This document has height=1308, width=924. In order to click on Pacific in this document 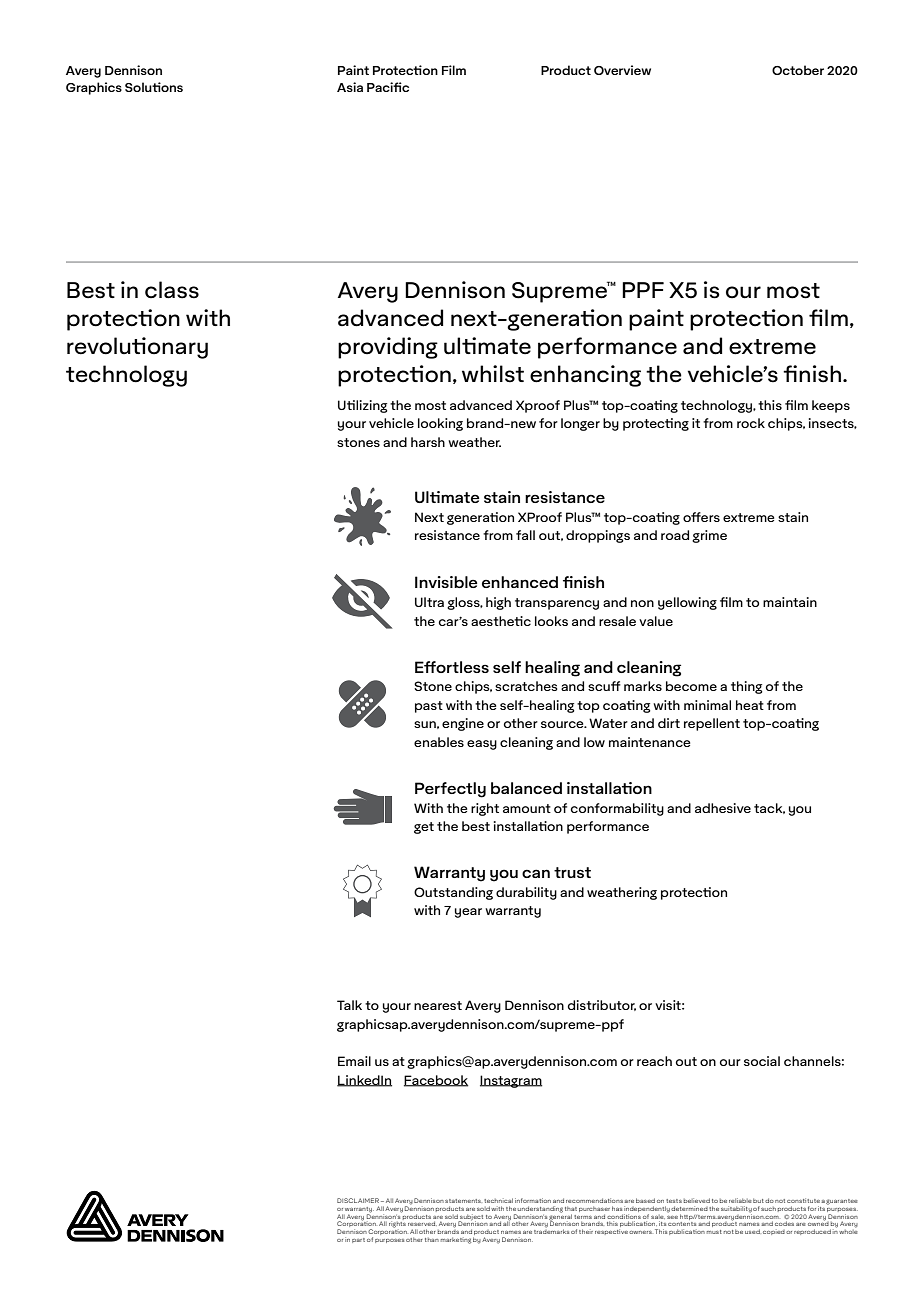, I will do `click(388, 87)`.
